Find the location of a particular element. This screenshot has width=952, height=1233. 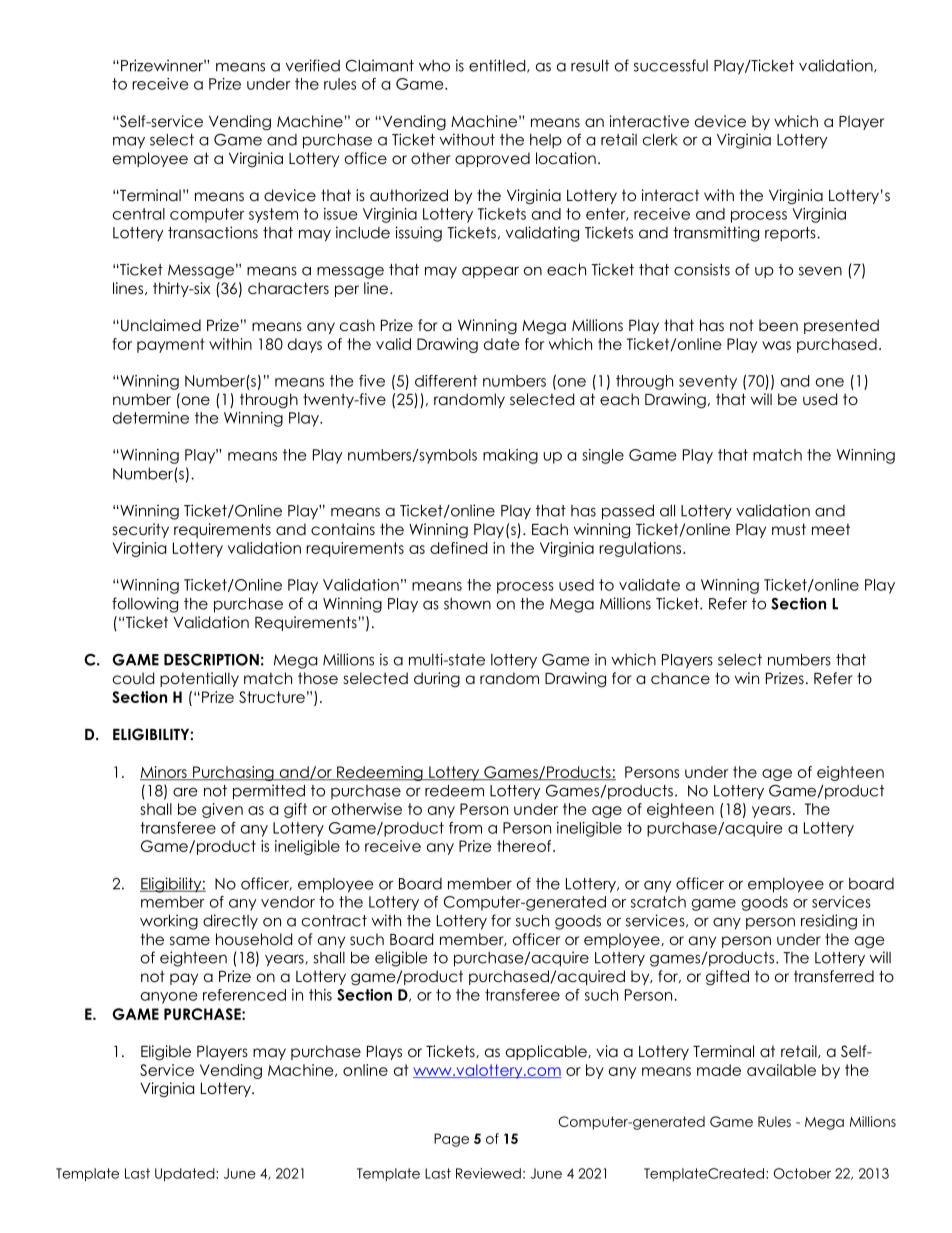

chance is located at coordinates (680, 678).
